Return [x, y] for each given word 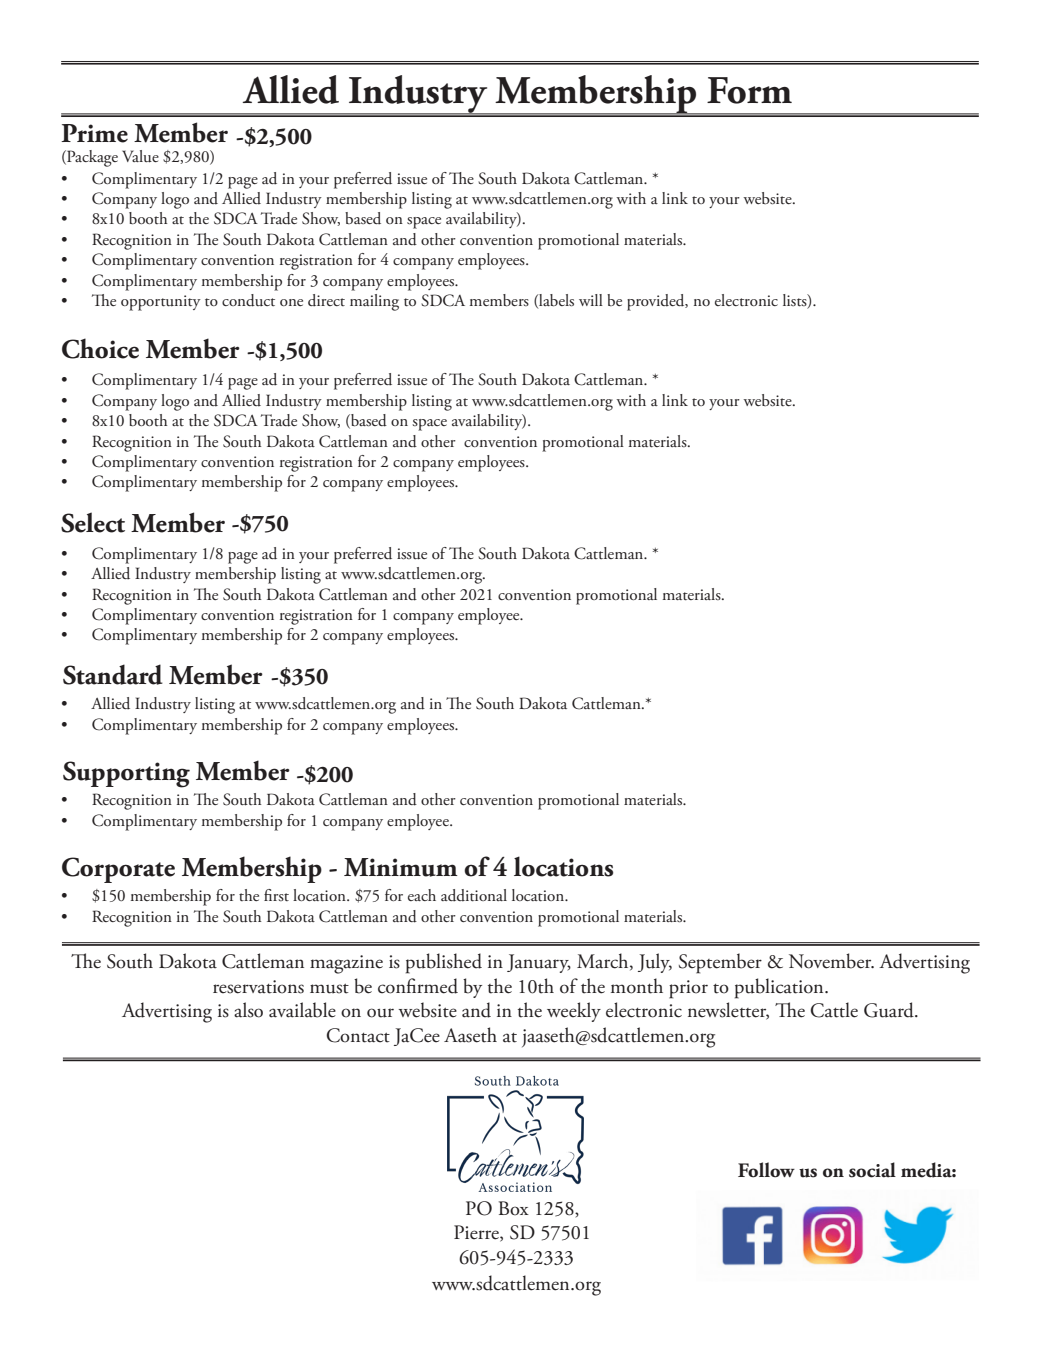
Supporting [126, 774]
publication [780, 988]
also [248, 1010]
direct [326, 300]
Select [93, 522]
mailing [374, 302]
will [591, 300]
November [831, 961]
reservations [258, 987]
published [444, 963]
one [291, 302]
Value [140, 156]
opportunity [161, 303]
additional [474, 895]
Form [749, 90]
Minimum [401, 867]
